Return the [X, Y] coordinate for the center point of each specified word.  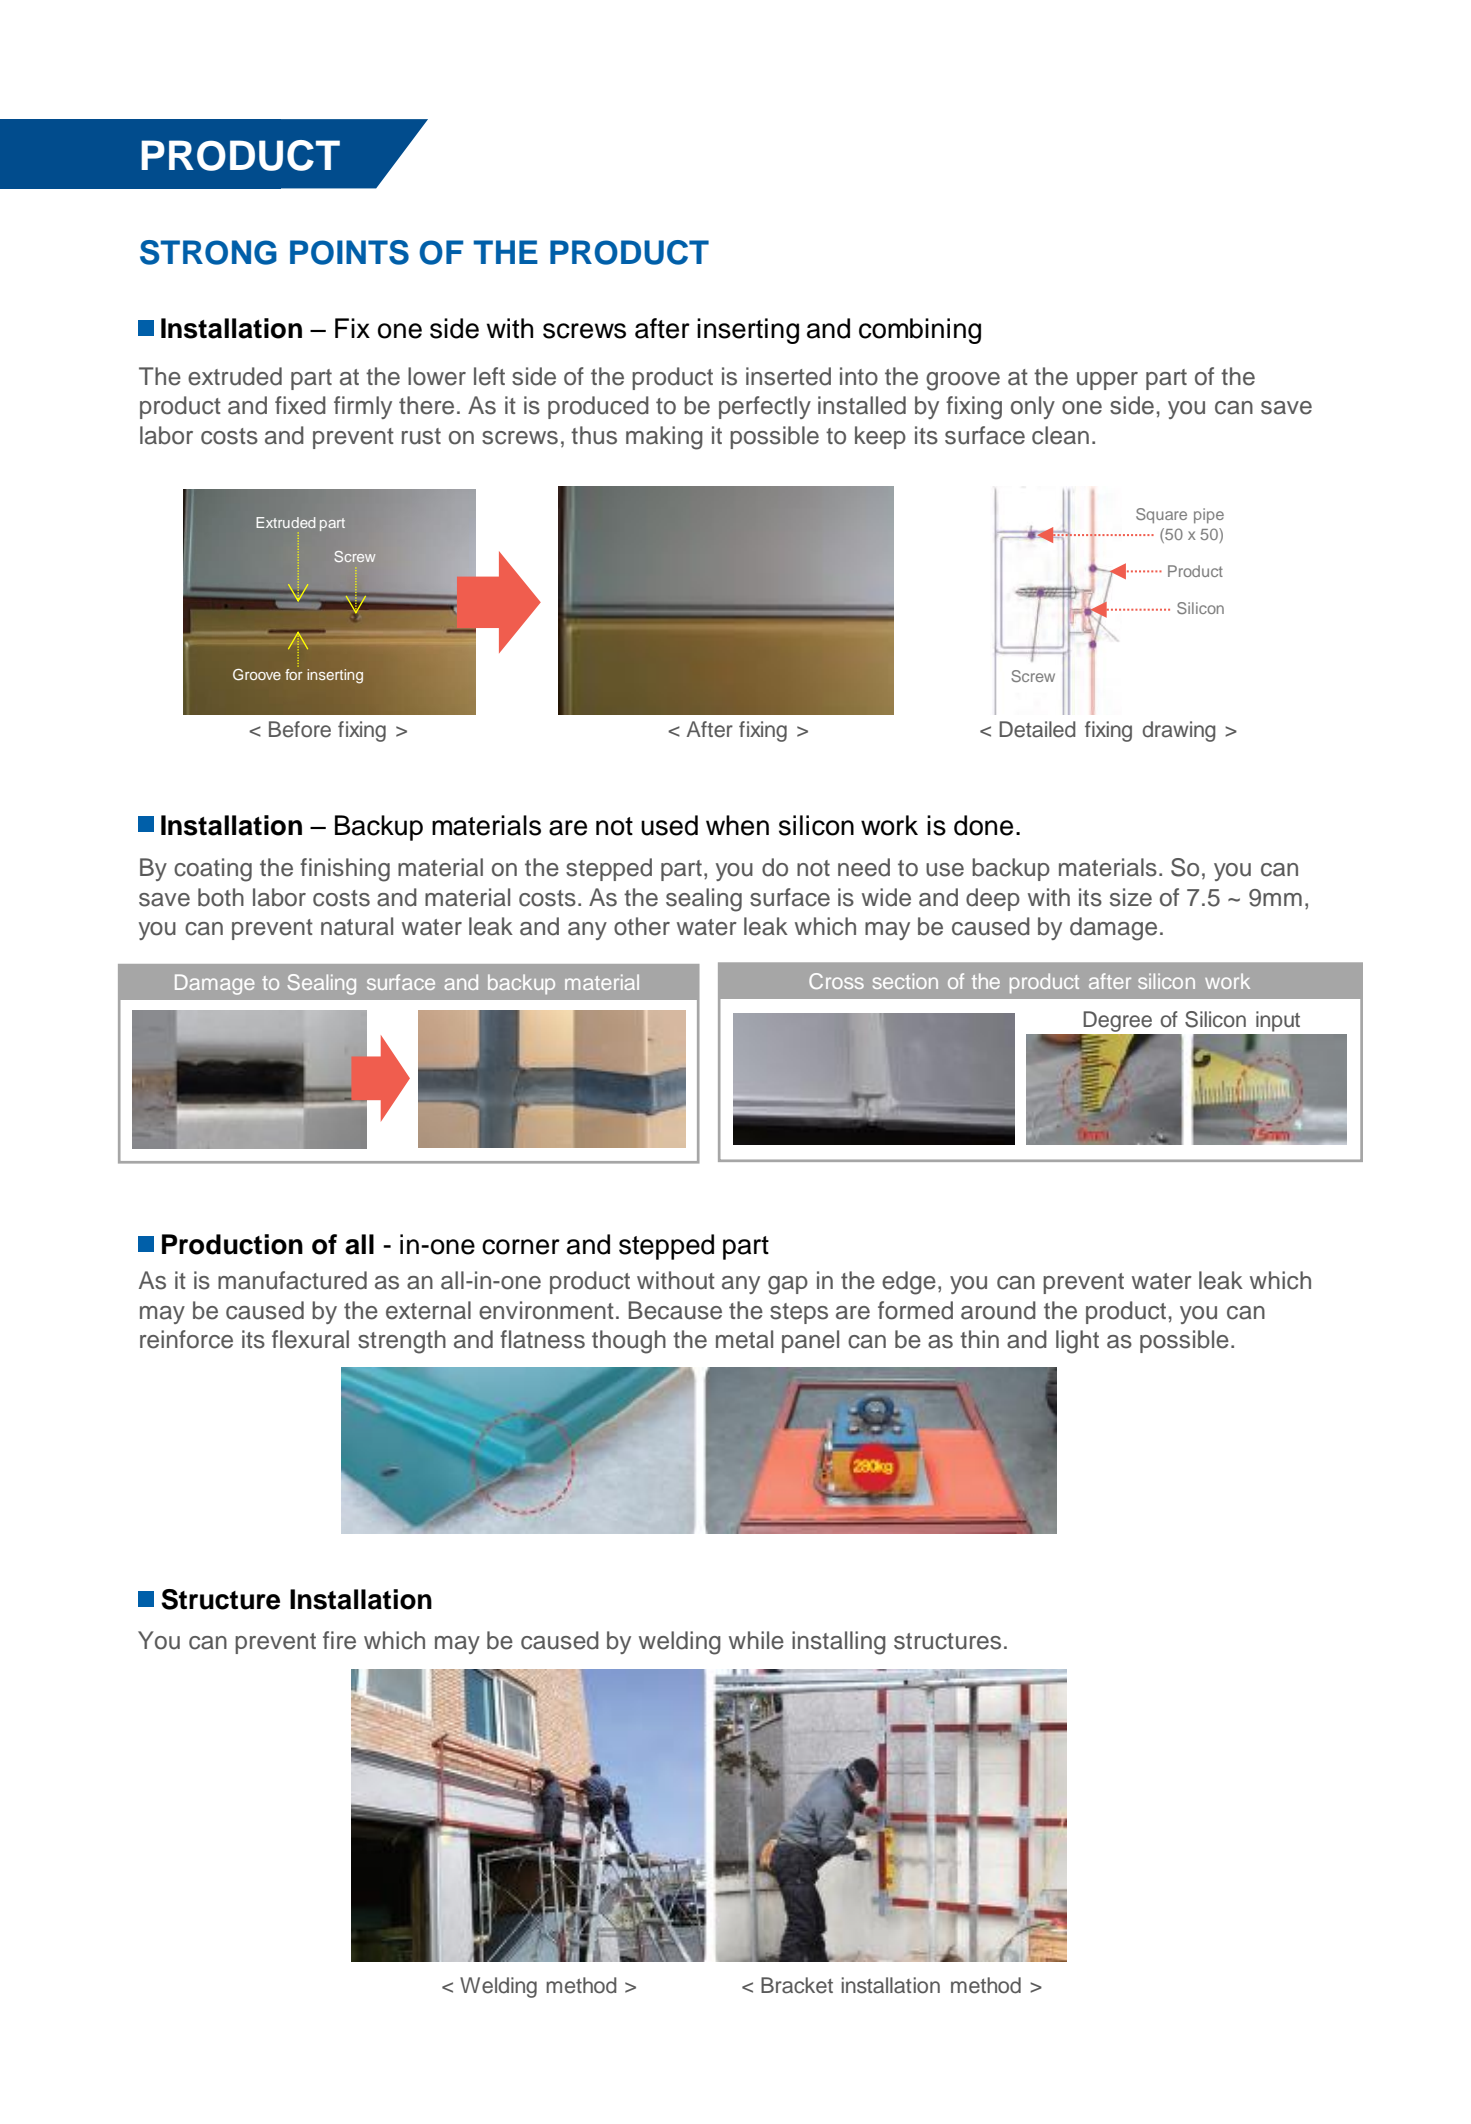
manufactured [292, 1280]
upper [1107, 381]
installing [839, 1643]
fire [339, 1640]
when [737, 825]
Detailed [1037, 729]
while [756, 1640]
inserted [788, 376]
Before [300, 729]
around [998, 1310]
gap [788, 1285]
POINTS [349, 252]
